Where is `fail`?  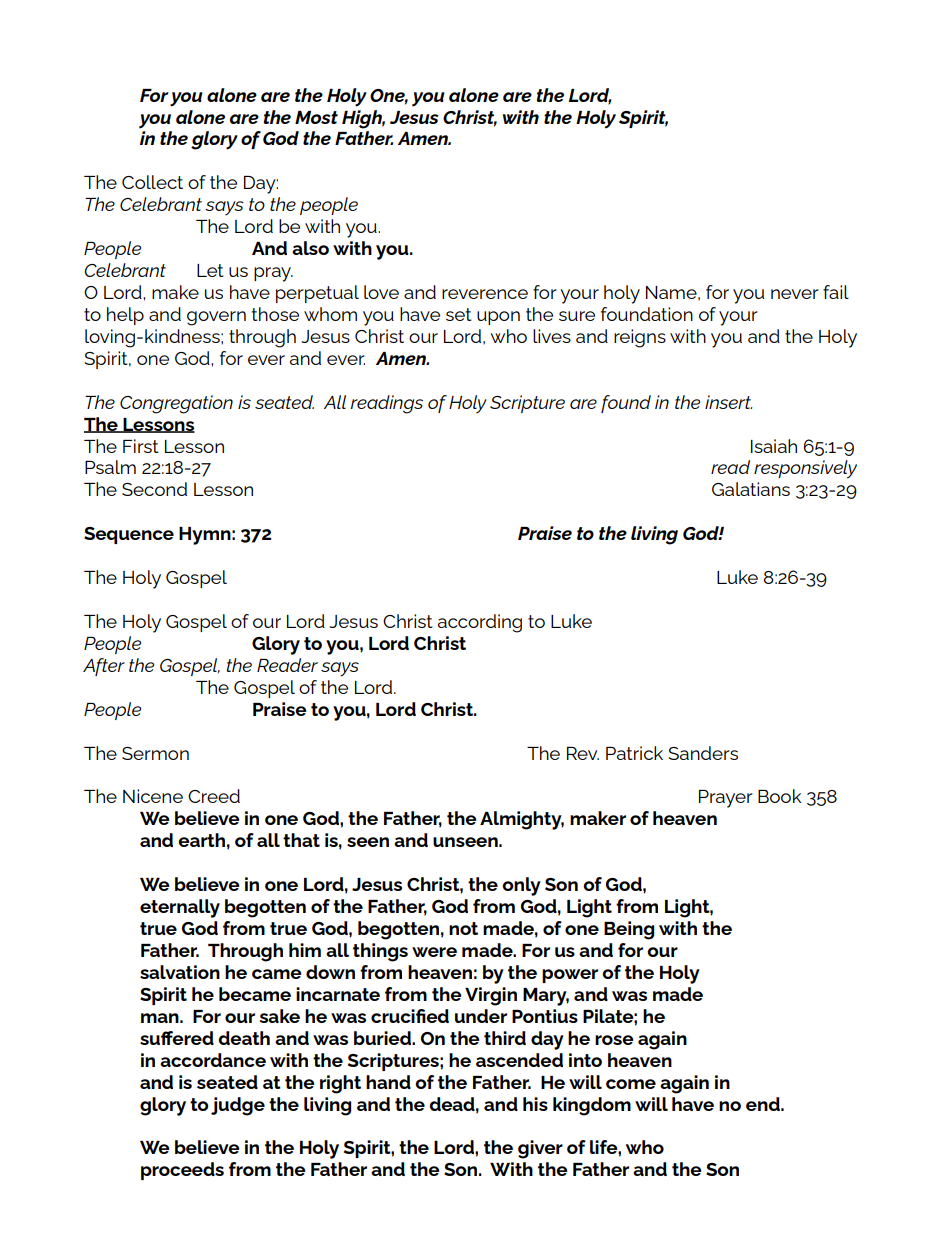
fail is located at coordinates (836, 292).
